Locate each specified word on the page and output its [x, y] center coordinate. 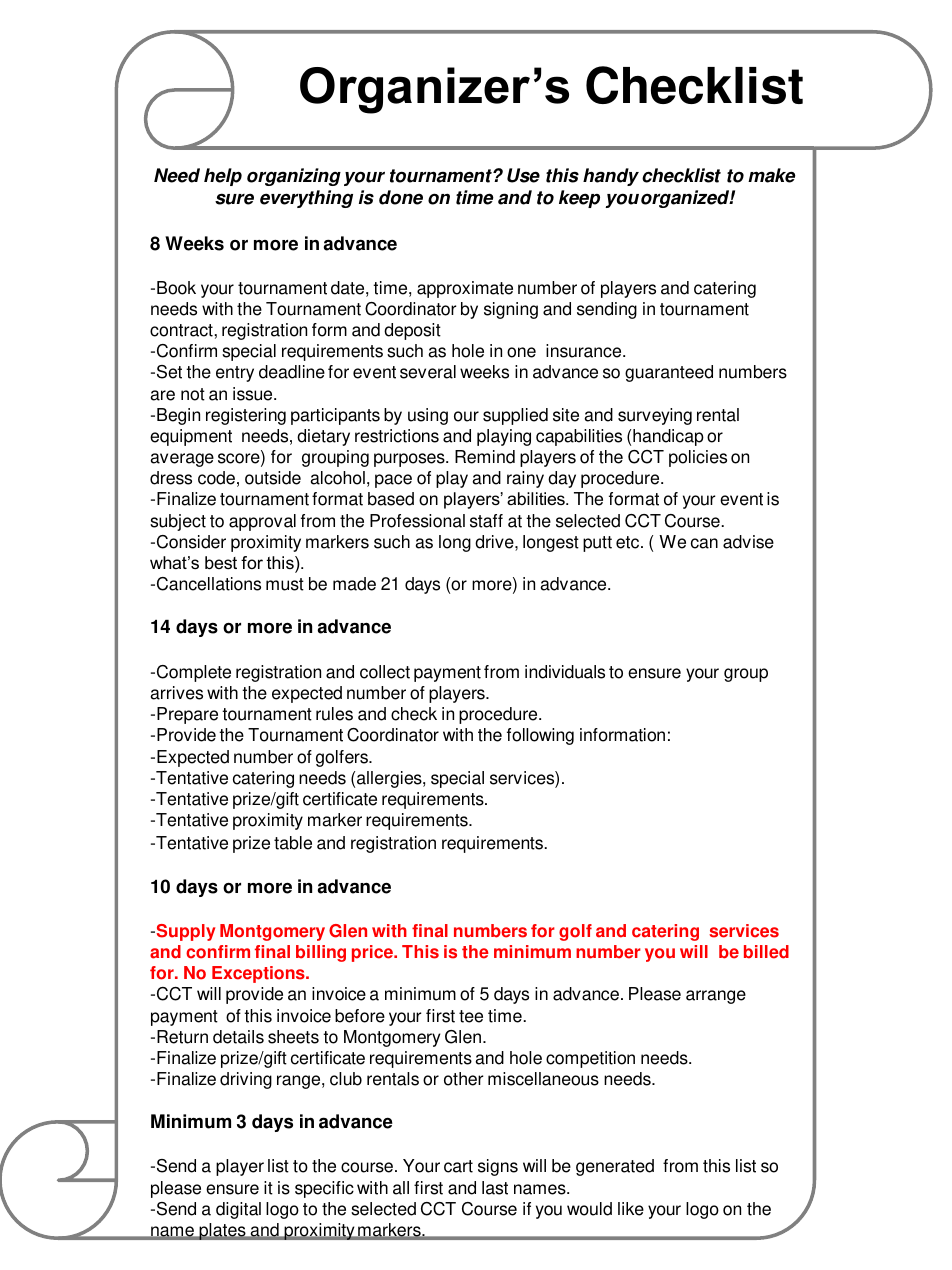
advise [748, 542]
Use [523, 175]
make [772, 175]
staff [486, 521]
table [293, 843]
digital [238, 1210]
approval [262, 522]
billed [766, 952]
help [223, 177]
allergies [390, 779]
